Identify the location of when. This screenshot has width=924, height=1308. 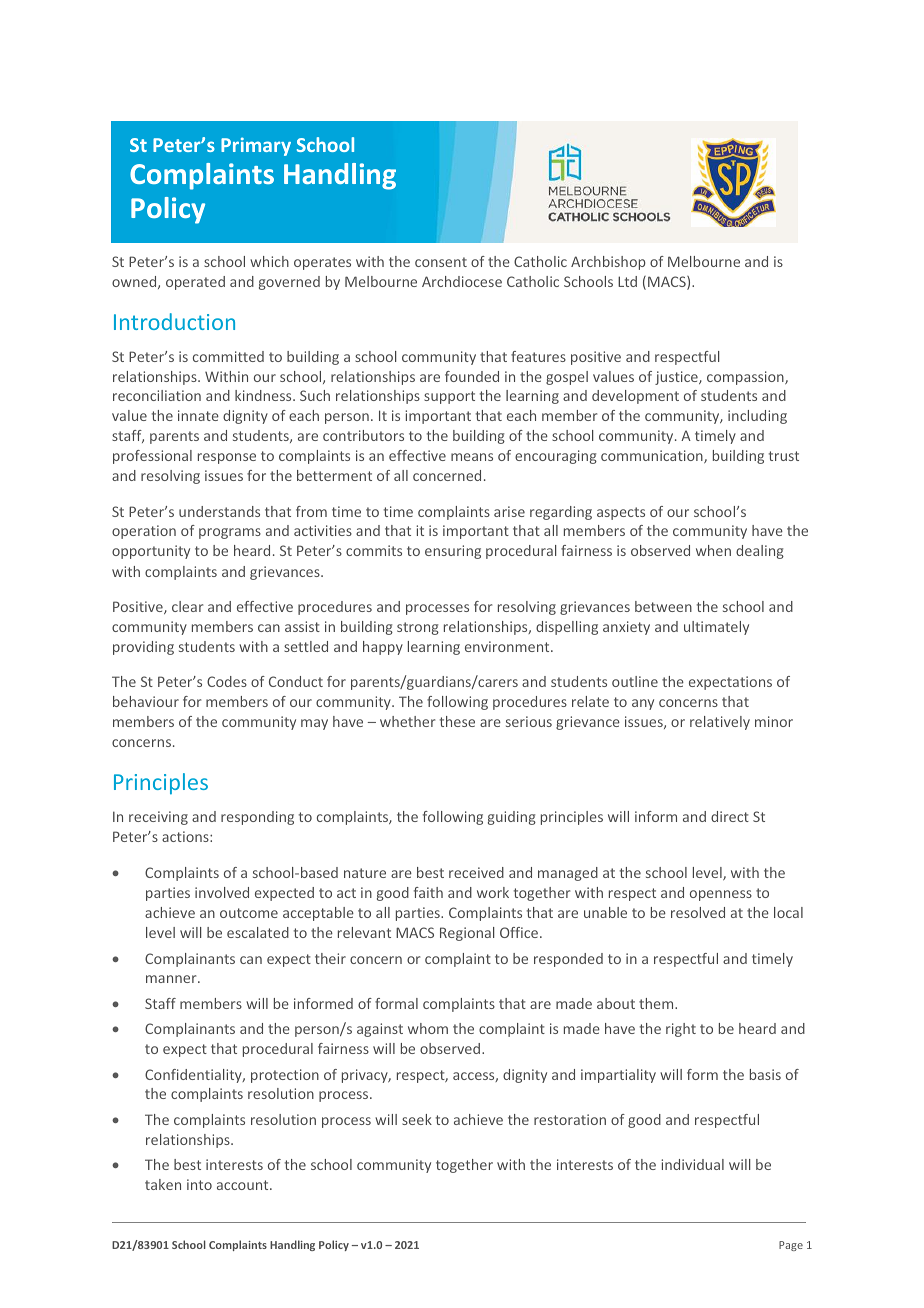
(713, 550).
